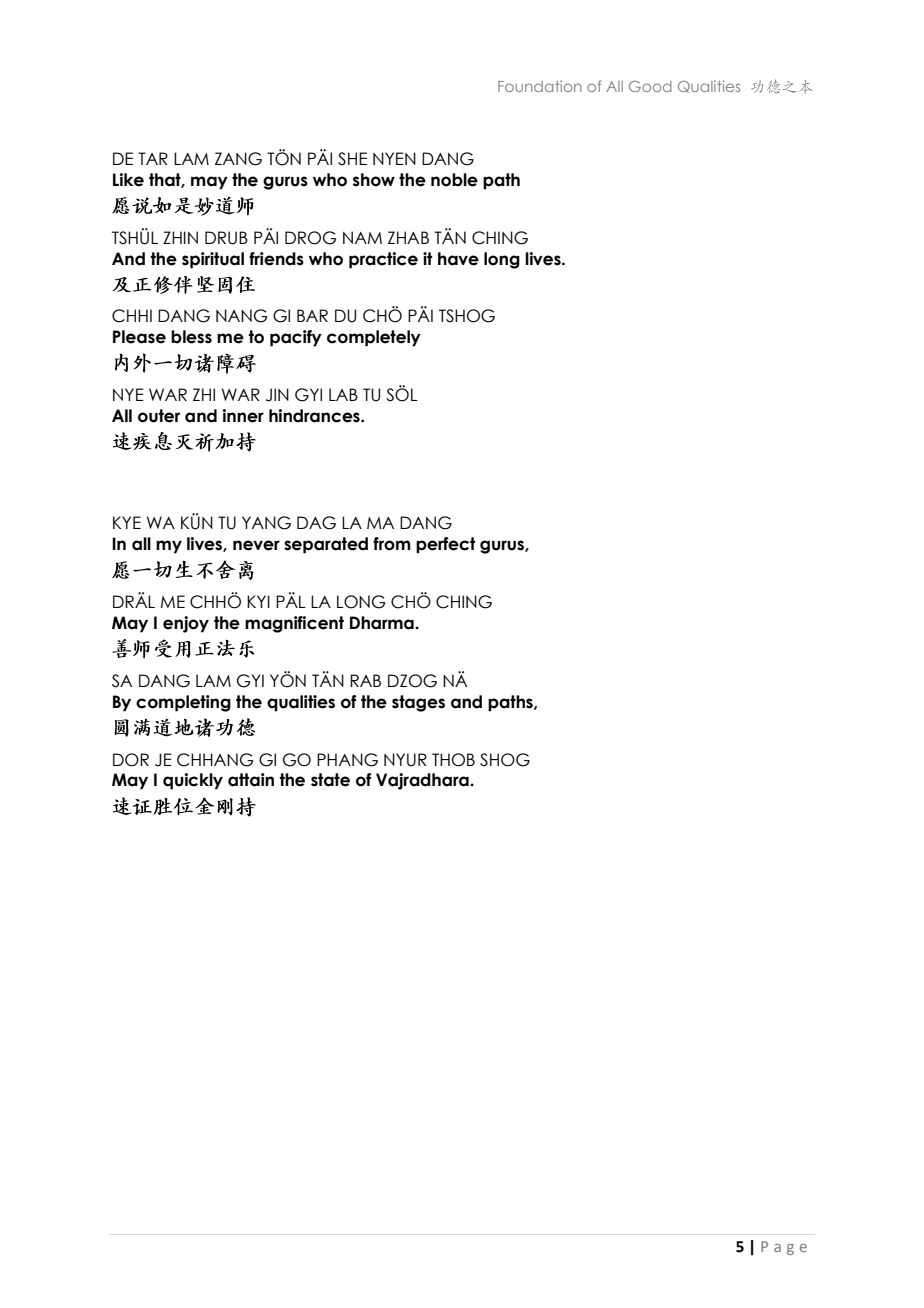 The height and width of the image is (1308, 924). I want to click on state, so click(330, 780).
